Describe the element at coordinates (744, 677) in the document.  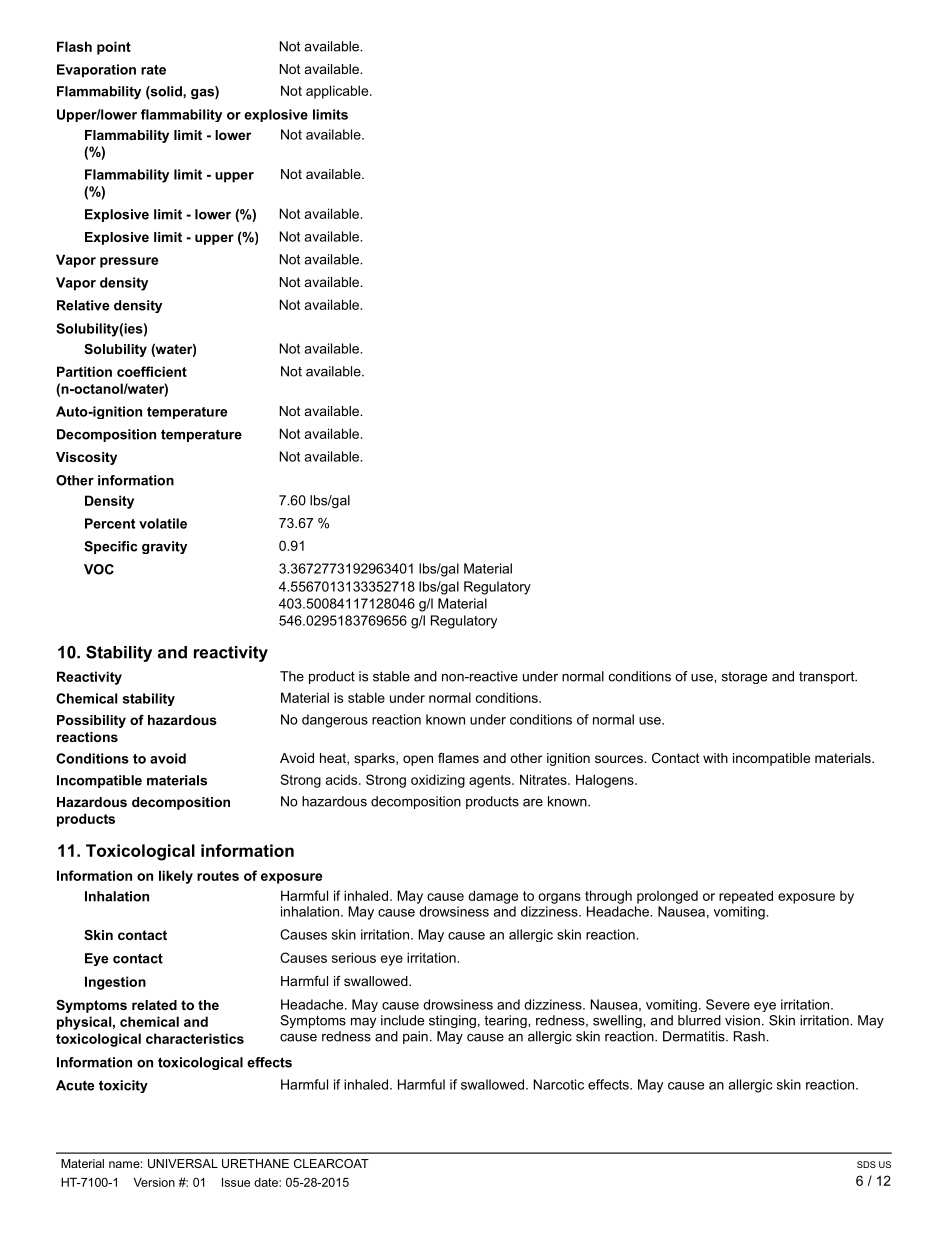
I see `storage` at that location.
